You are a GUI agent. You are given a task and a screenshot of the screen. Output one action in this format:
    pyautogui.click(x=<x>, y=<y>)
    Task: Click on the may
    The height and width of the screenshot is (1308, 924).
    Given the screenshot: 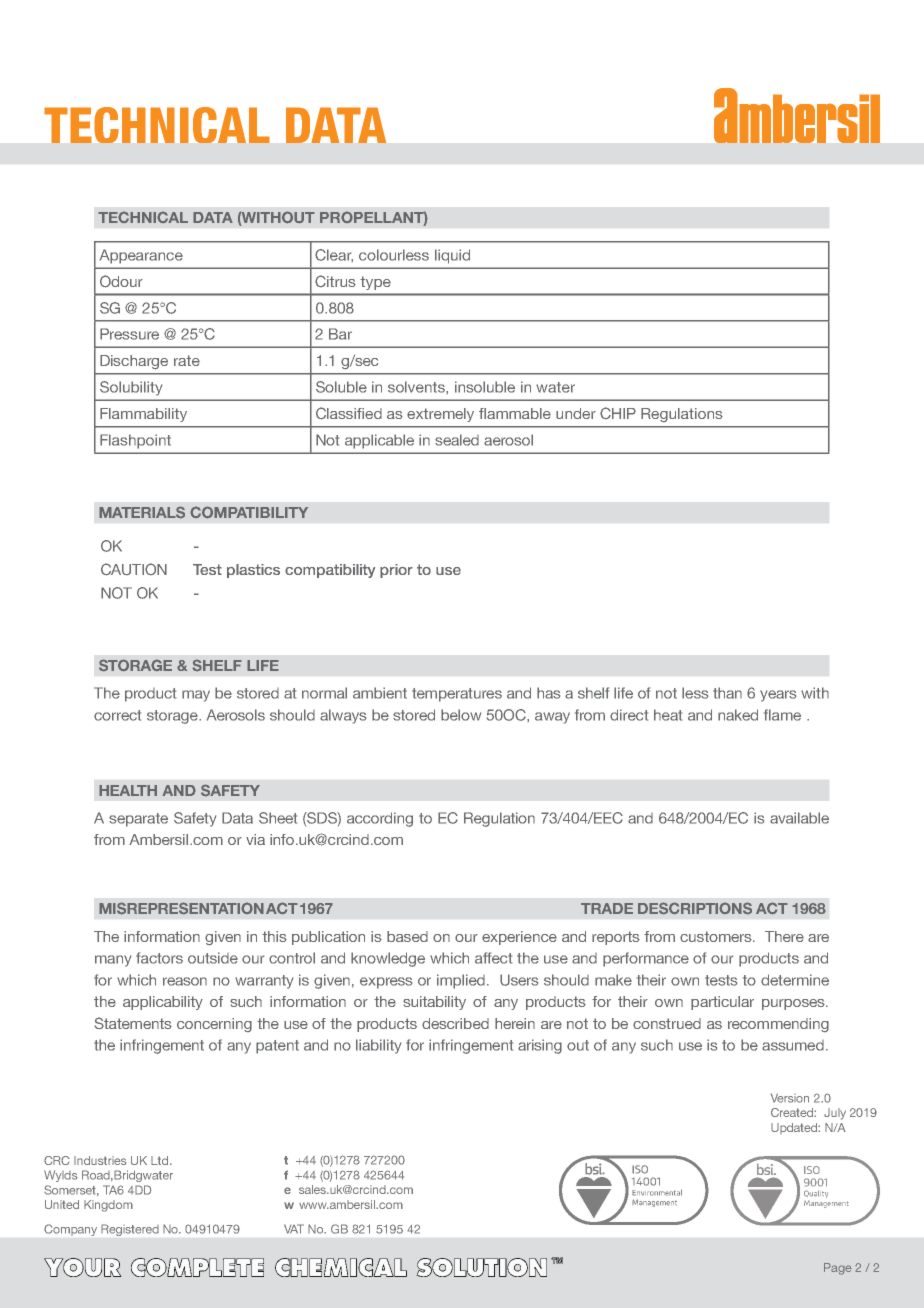 What is the action you would take?
    pyautogui.click(x=196, y=696)
